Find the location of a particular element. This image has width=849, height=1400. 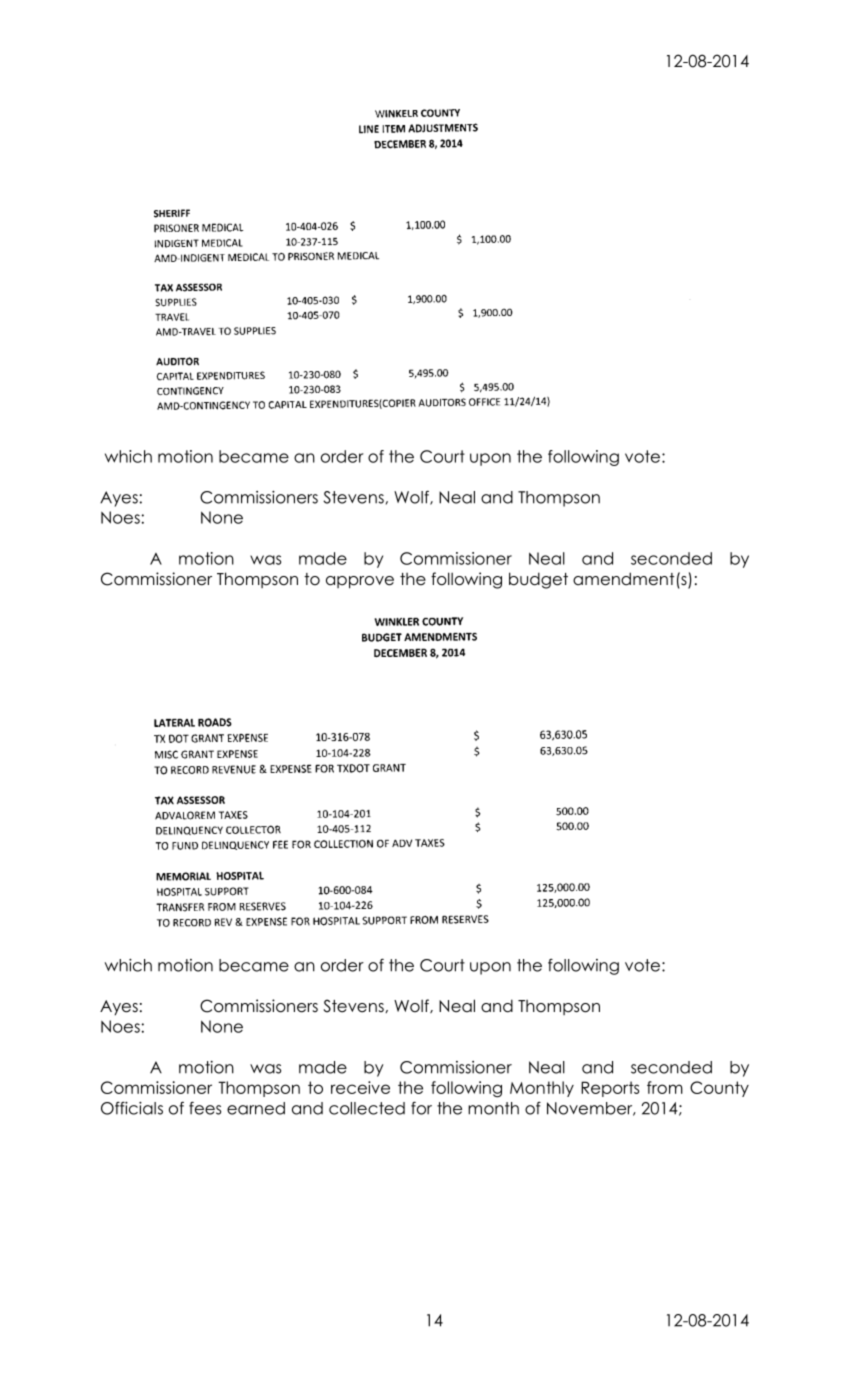

receive is located at coordinates (360, 1087).
